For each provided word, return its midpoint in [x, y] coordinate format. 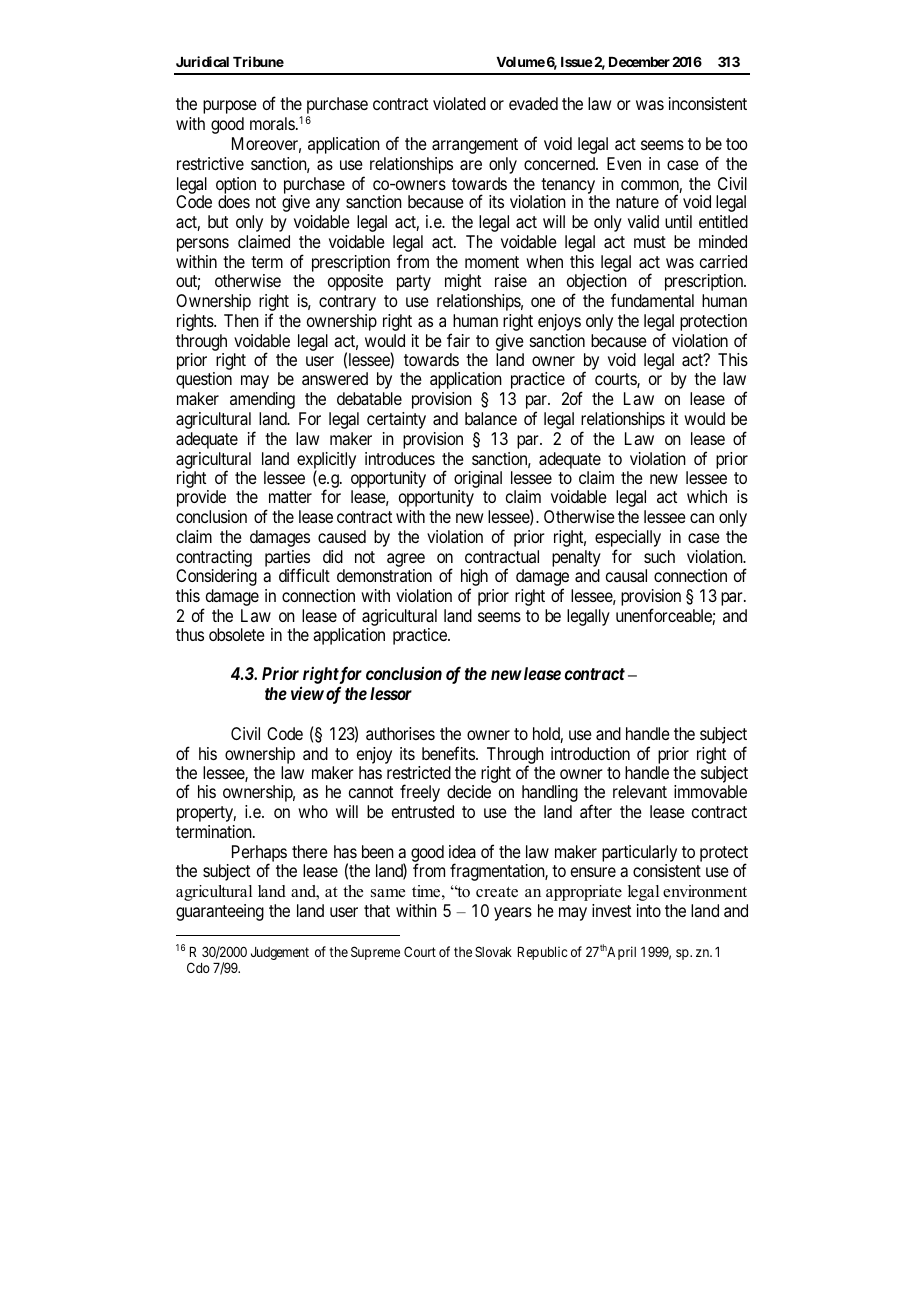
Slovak [493, 951]
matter [290, 497]
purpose [230, 107]
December [639, 62]
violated [459, 103]
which [707, 496]
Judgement [280, 953]
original [478, 481]
